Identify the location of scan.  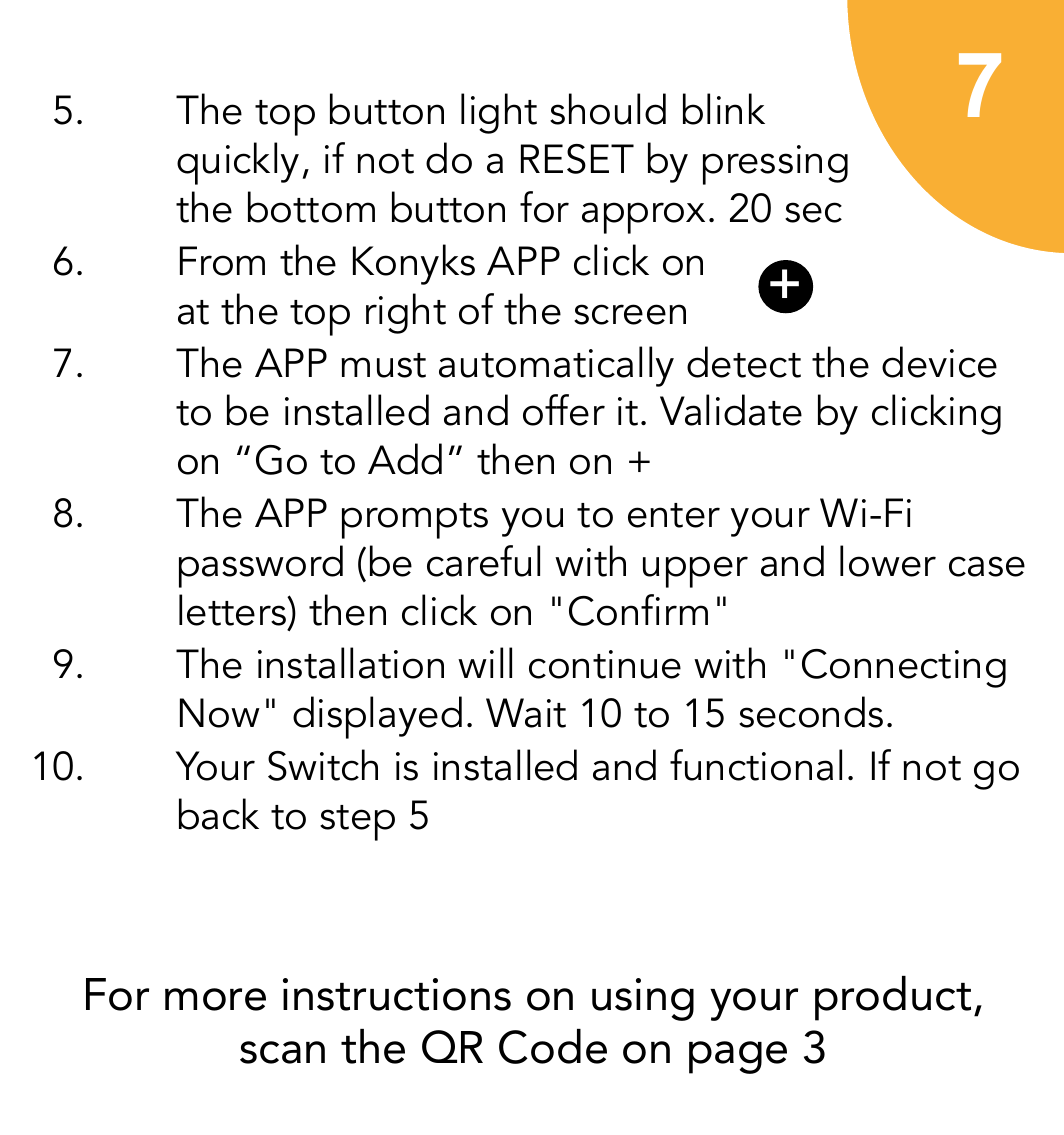
(282, 1052).
